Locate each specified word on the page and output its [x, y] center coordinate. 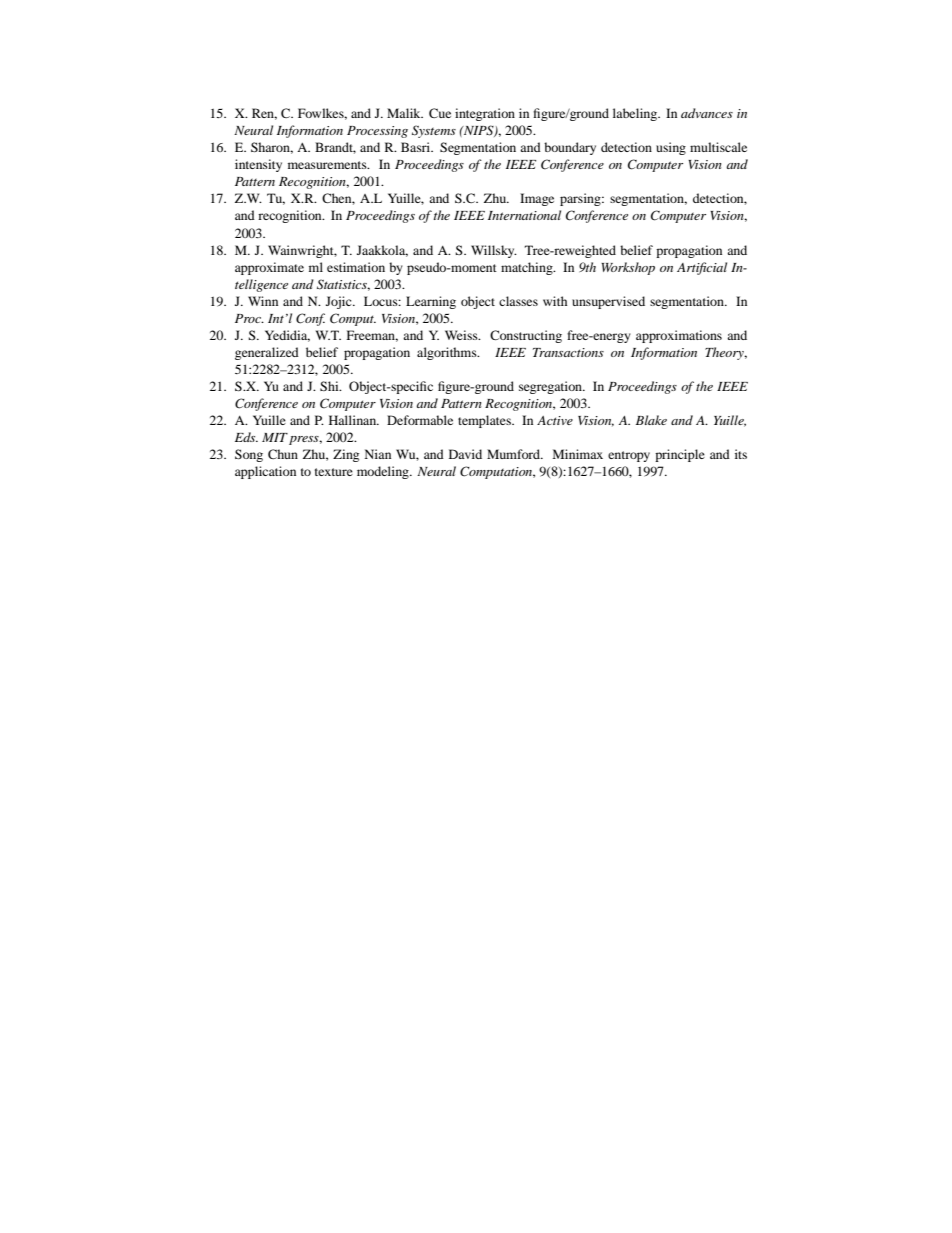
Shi [330, 386]
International [524, 215]
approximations [679, 336]
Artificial [702, 268]
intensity [258, 165]
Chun [283, 454]
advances [707, 113]
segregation [552, 387]
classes [518, 301]
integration [485, 114]
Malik [405, 113]
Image [537, 199]
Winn [263, 301]
